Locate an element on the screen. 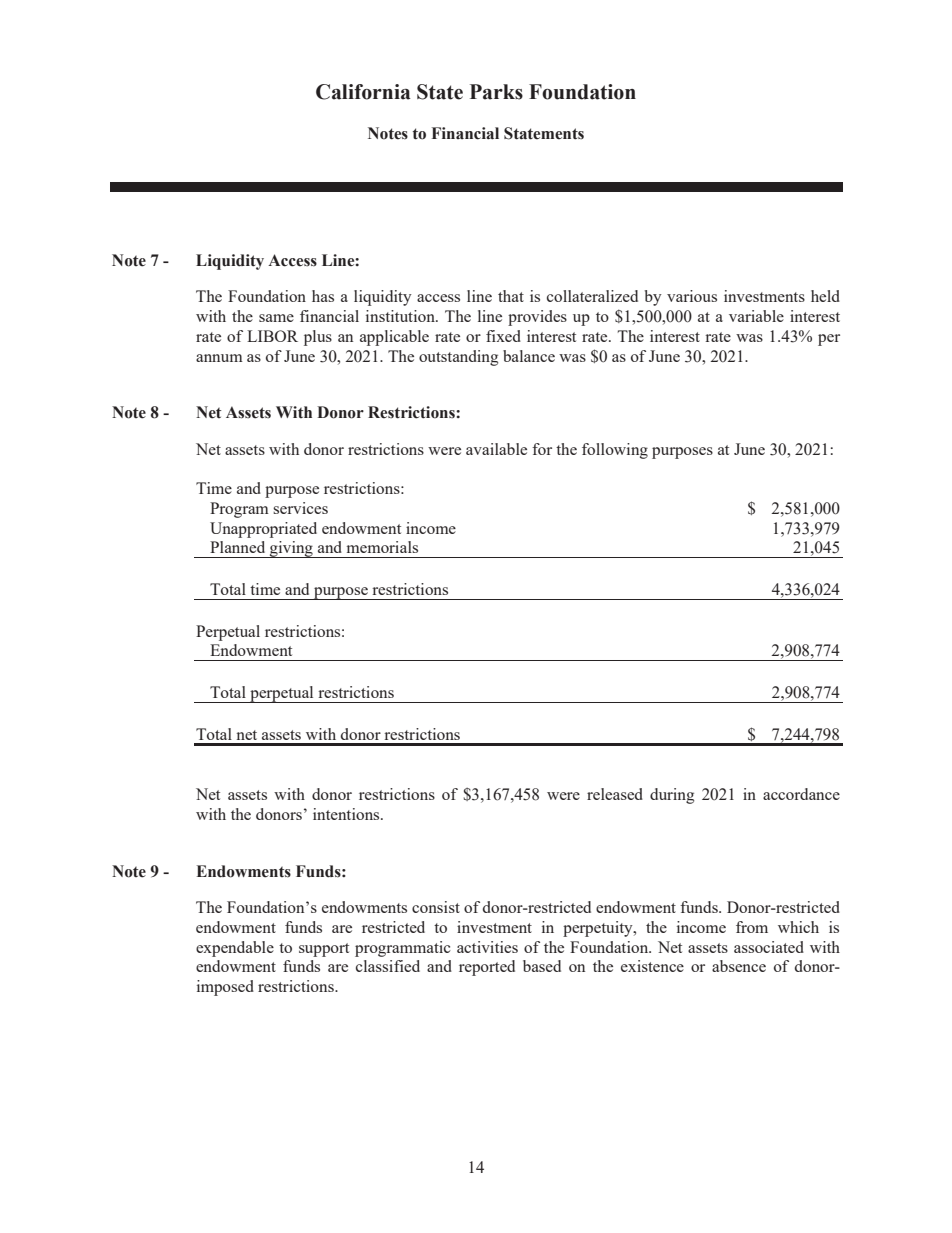 Image resolution: width=952 pixels, height=1233 pixels. giving is located at coordinates (291, 549).
